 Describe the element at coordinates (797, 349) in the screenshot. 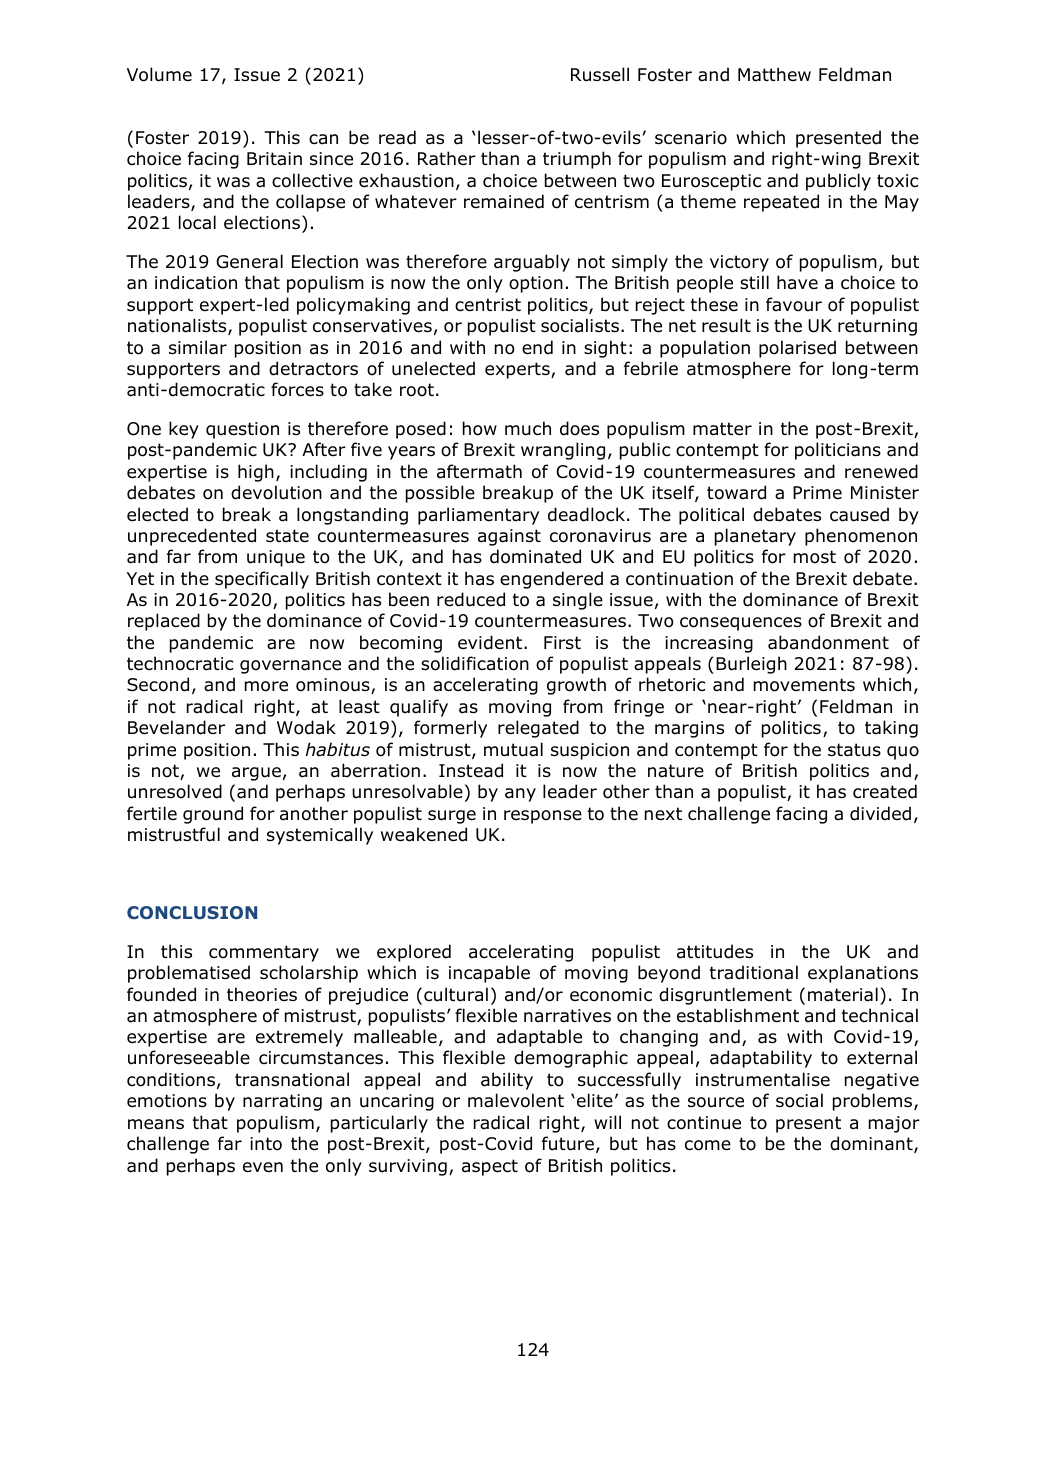

I see `polarised` at that location.
